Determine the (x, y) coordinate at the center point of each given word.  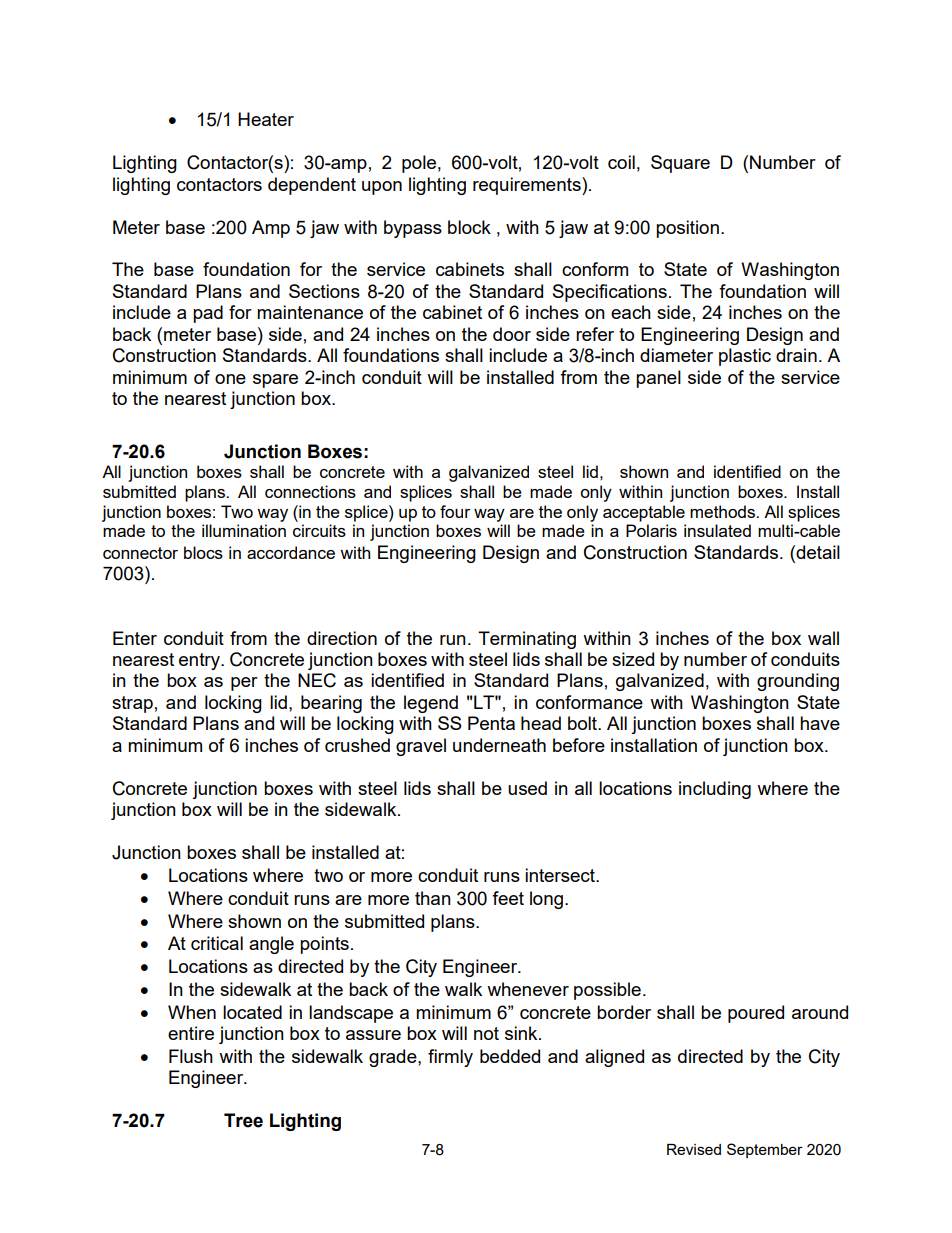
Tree (243, 1120)
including (715, 790)
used (527, 788)
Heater (266, 119)
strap (132, 704)
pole (419, 164)
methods (724, 511)
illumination (244, 530)
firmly (450, 1058)
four (455, 511)
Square (680, 164)
